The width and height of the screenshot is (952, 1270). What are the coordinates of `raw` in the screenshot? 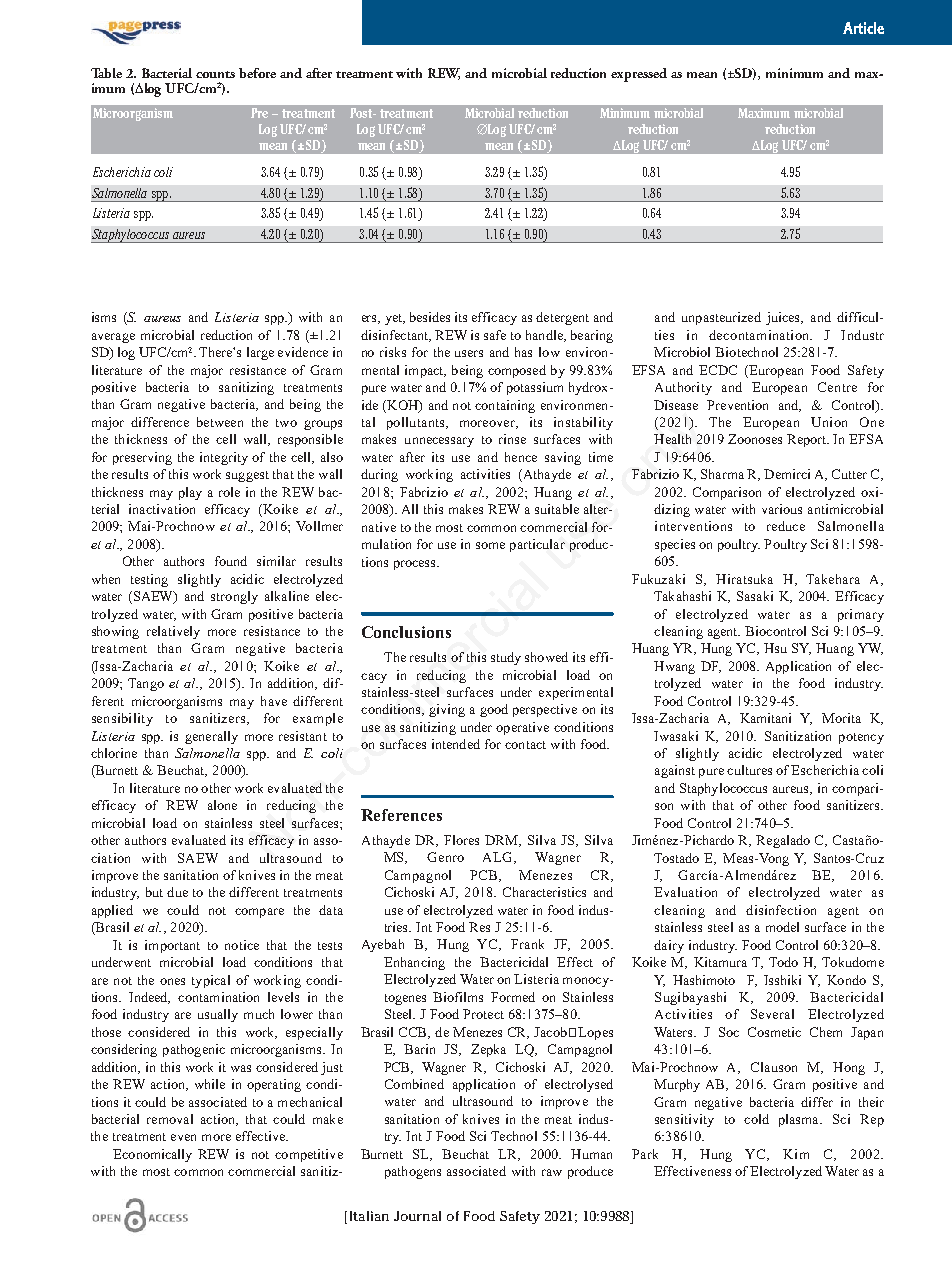 It's located at (552, 1172).
